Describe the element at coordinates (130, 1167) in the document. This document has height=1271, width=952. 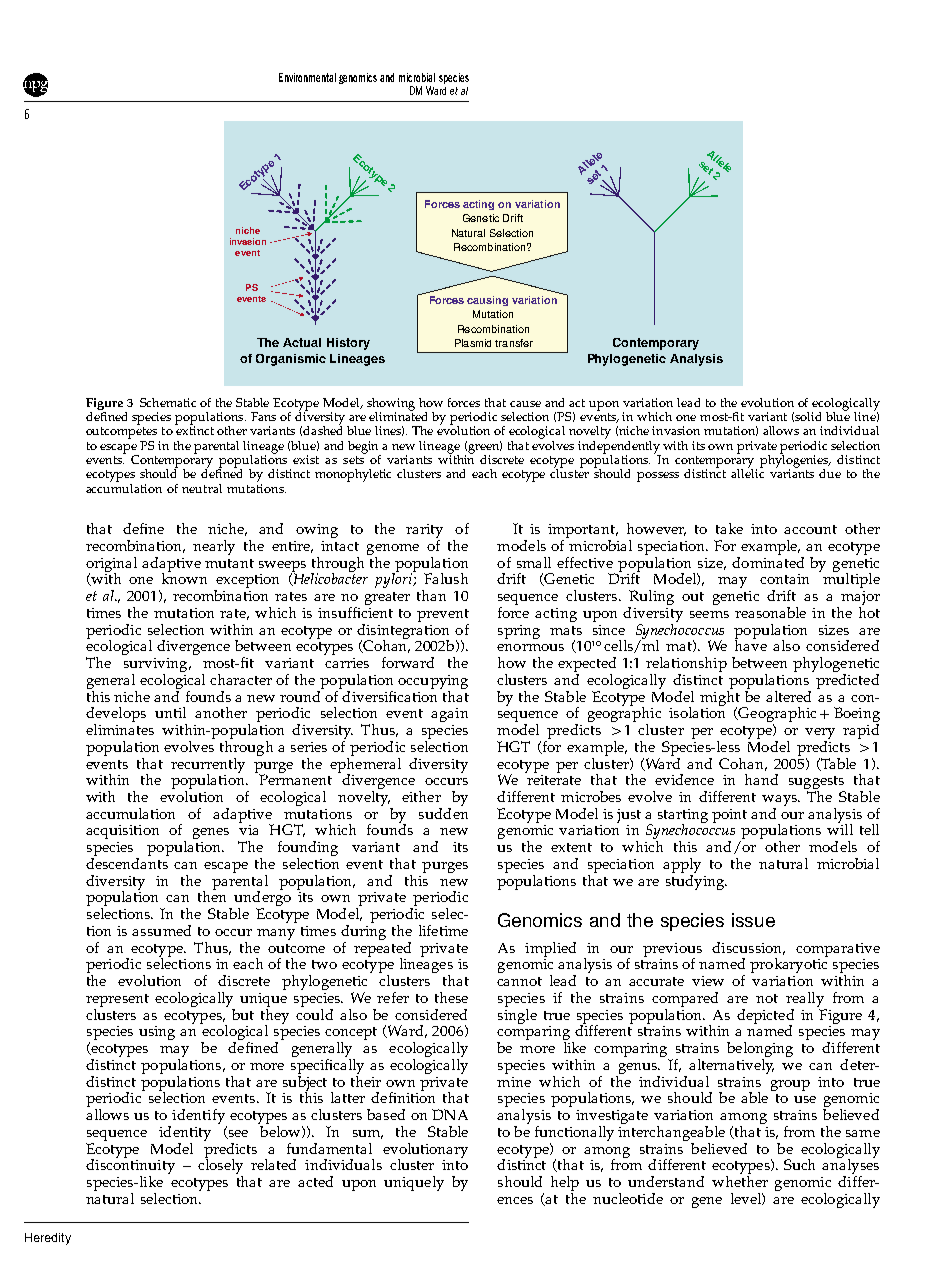
I see `discontinuity` at that location.
